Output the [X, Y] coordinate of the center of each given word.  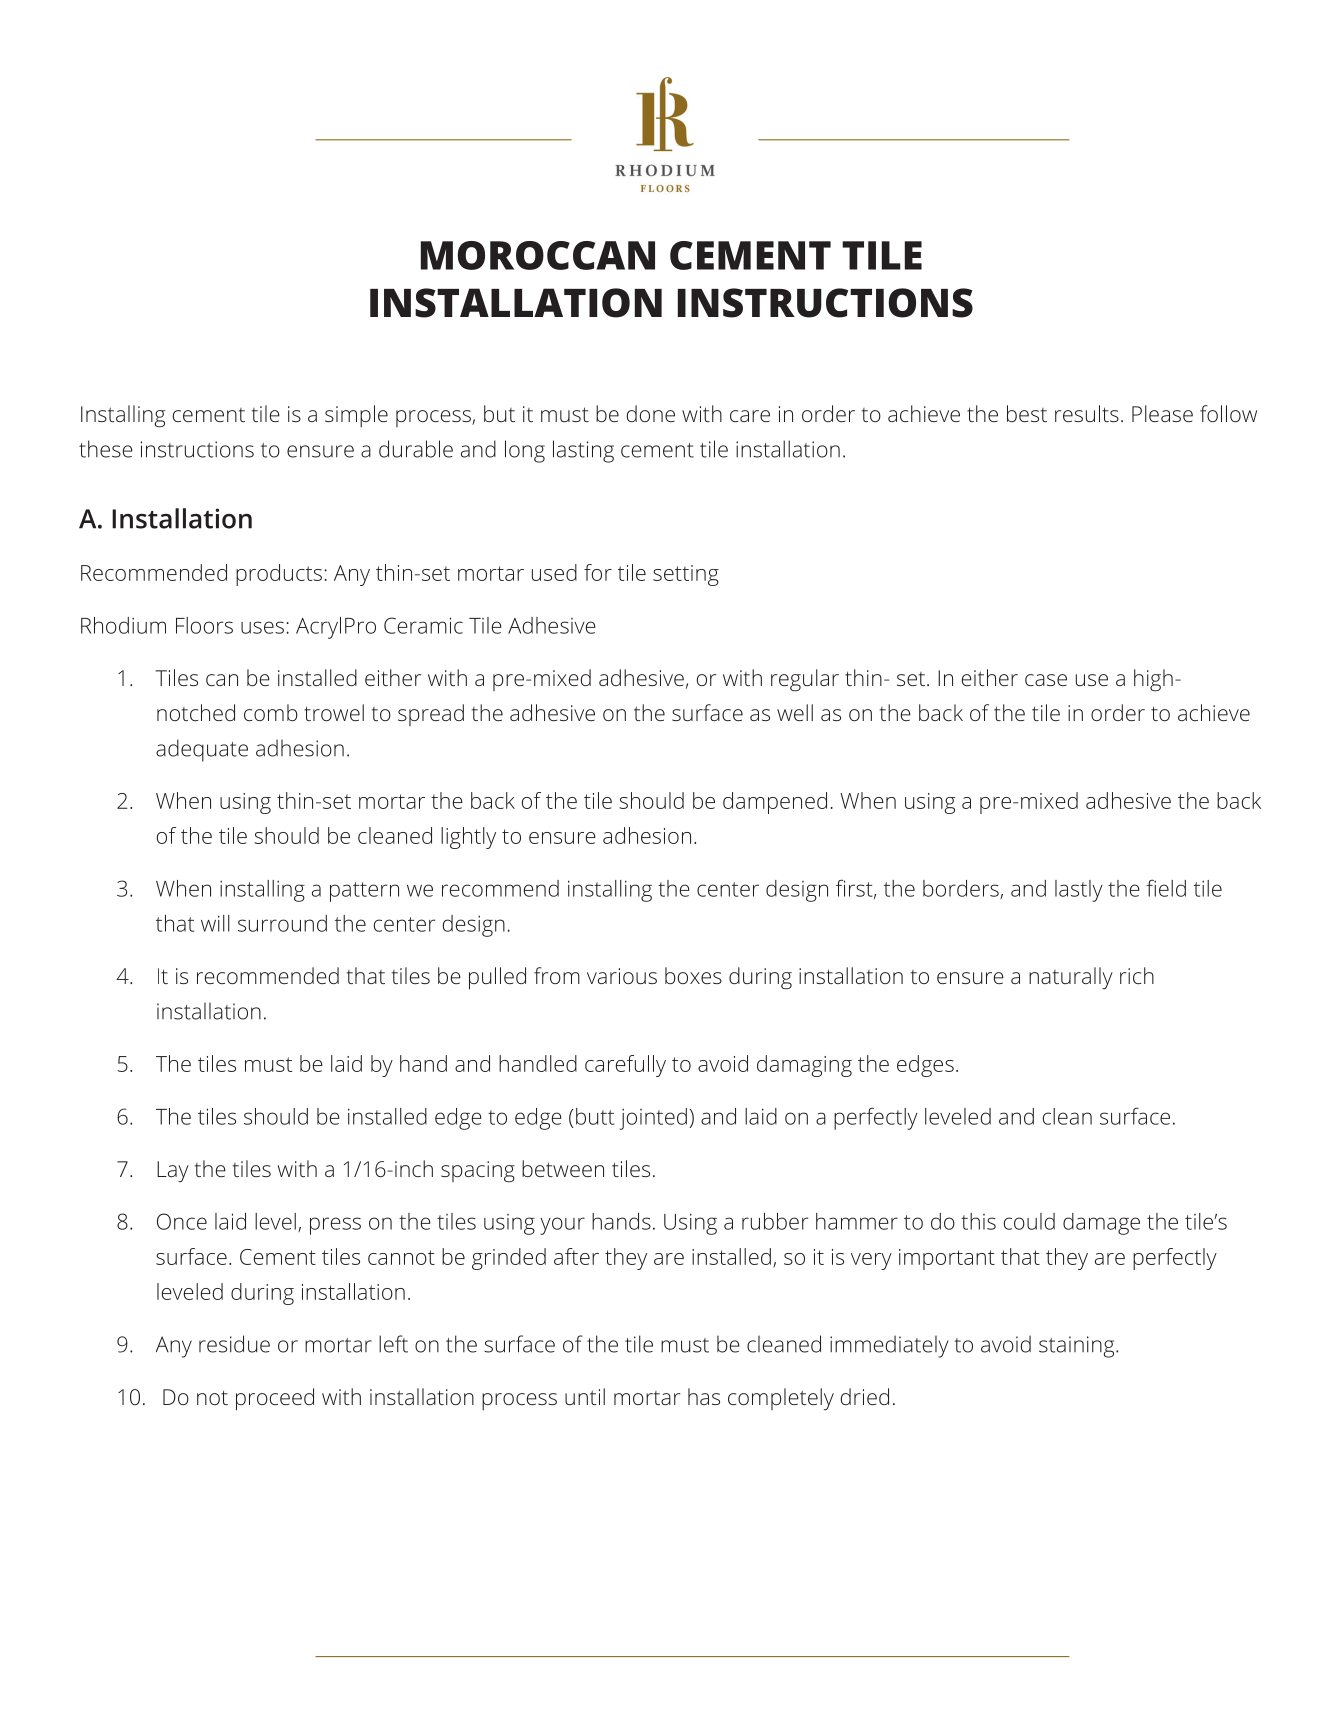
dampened [775, 803]
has [704, 1396]
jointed [653, 1119]
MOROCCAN [538, 255]
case [1046, 680]
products [279, 575]
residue [234, 1344]
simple [356, 416]
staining [1078, 1347]
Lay [173, 1171]
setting [686, 575]
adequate [202, 750]
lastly [1079, 891]
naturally [1071, 978]
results [1087, 413]
